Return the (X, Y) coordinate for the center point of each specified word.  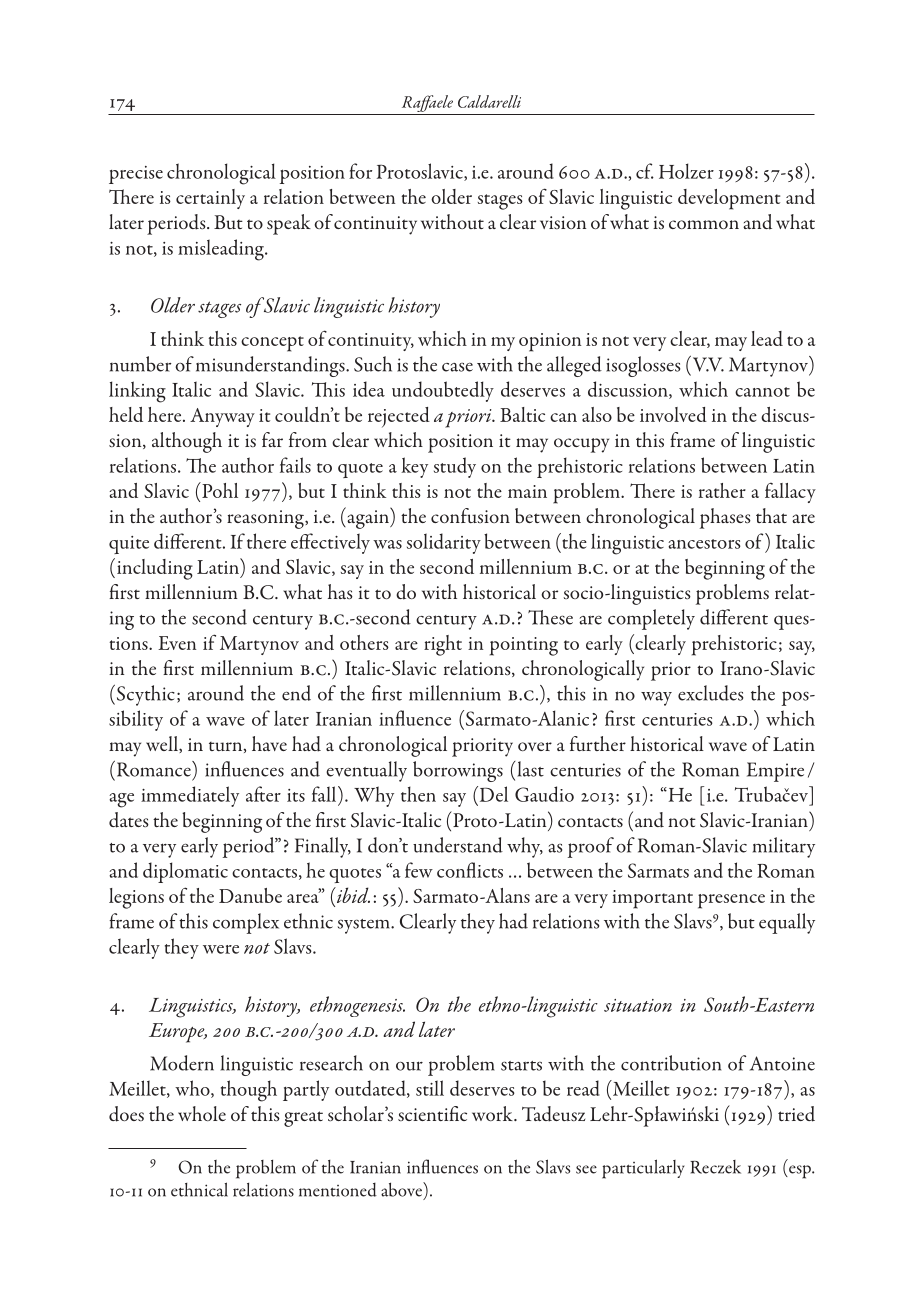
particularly (643, 1169)
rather (722, 490)
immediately (190, 796)
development (729, 199)
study (455, 467)
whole (202, 1113)
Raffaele (427, 105)
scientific (432, 1113)
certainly (210, 199)
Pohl (219, 490)
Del (492, 794)
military (784, 847)
